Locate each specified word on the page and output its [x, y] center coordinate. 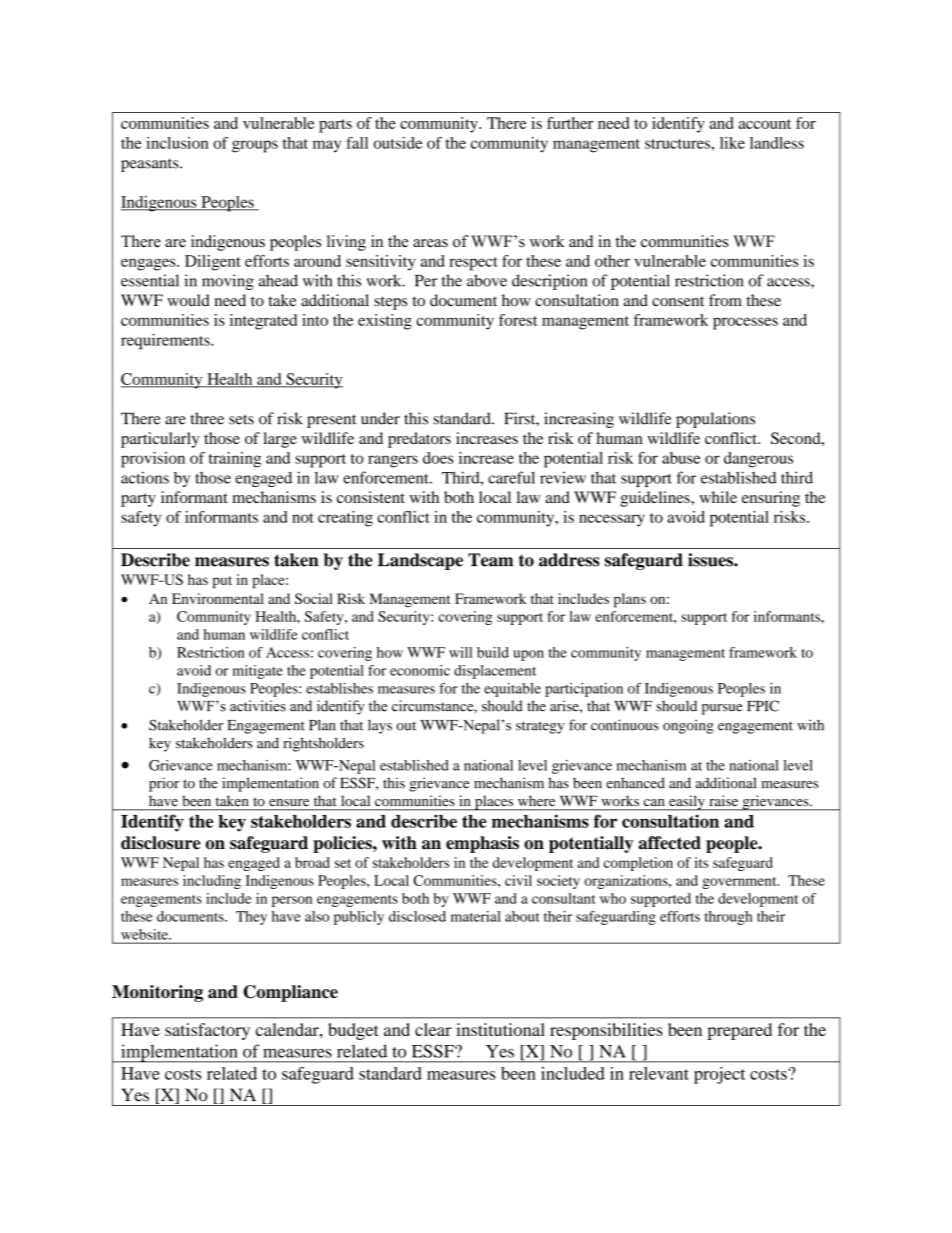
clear [433, 1029]
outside [397, 143]
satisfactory [207, 1031]
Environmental [218, 598]
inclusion [177, 143]
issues [711, 560]
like [732, 143]
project [719, 1075]
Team [490, 560]
